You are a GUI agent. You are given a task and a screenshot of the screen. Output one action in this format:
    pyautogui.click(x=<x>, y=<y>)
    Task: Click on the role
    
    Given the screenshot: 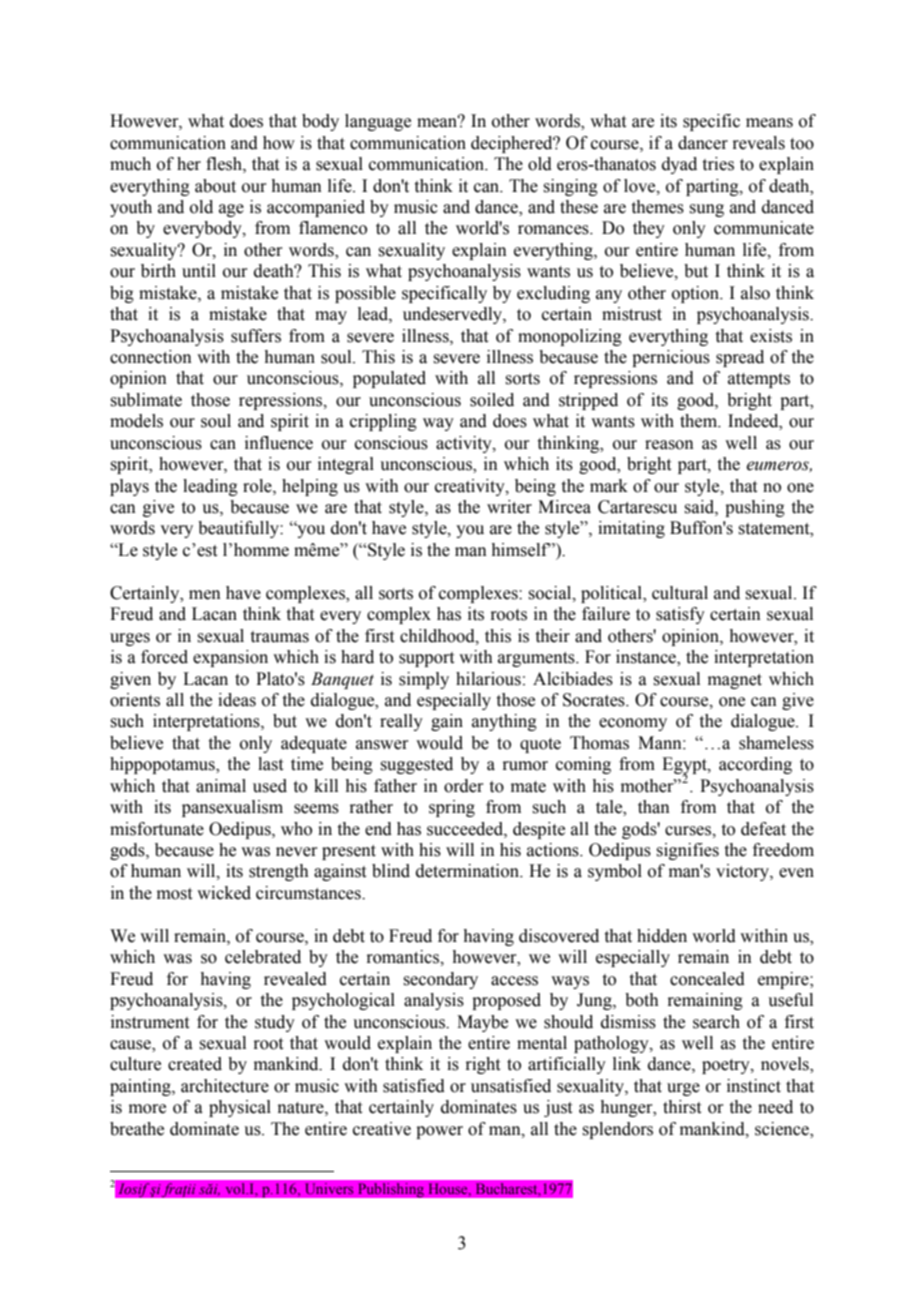 What is the action you would take?
    pyautogui.click(x=258, y=486)
